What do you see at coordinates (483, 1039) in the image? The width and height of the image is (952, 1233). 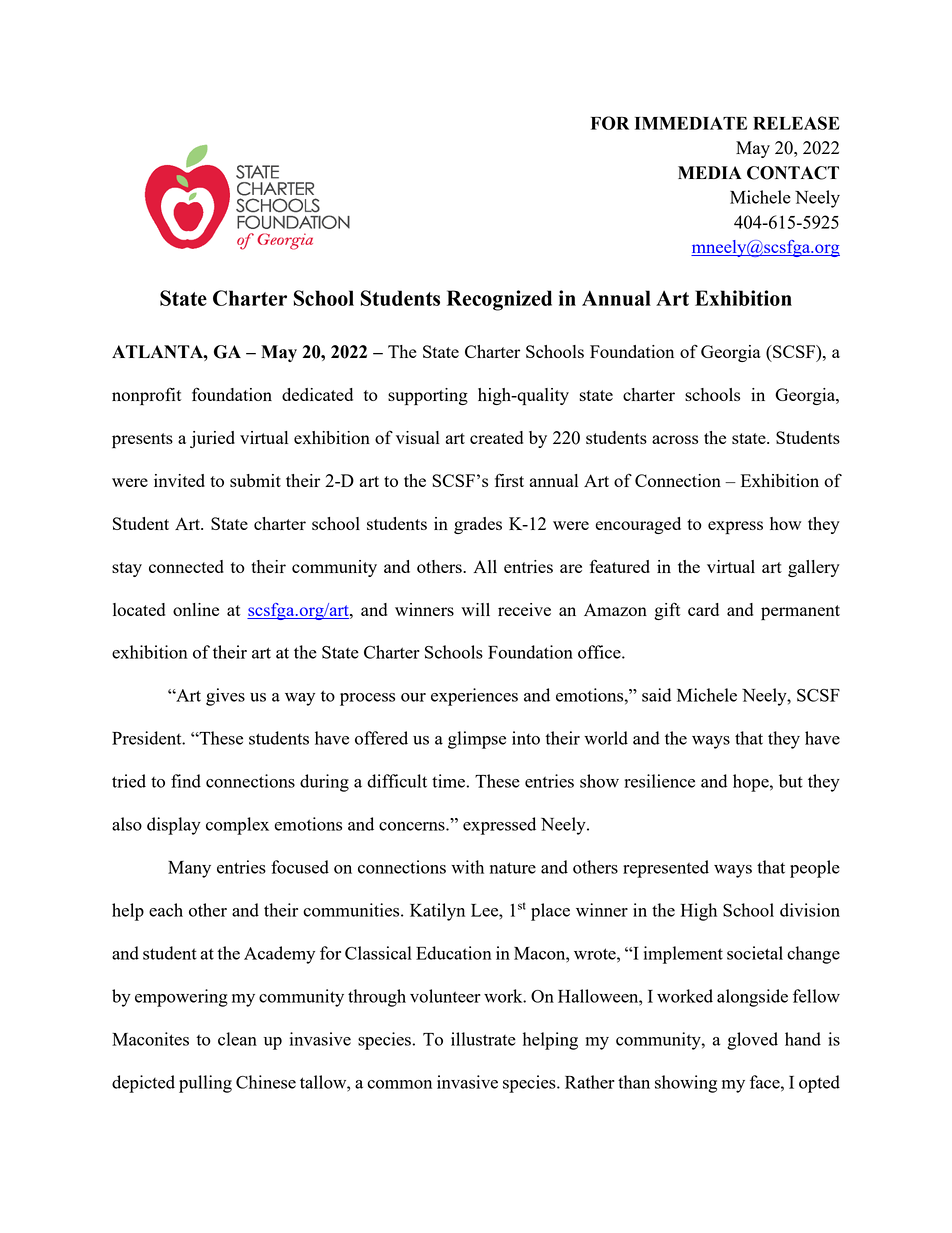 I see `illustrate` at bounding box center [483, 1039].
